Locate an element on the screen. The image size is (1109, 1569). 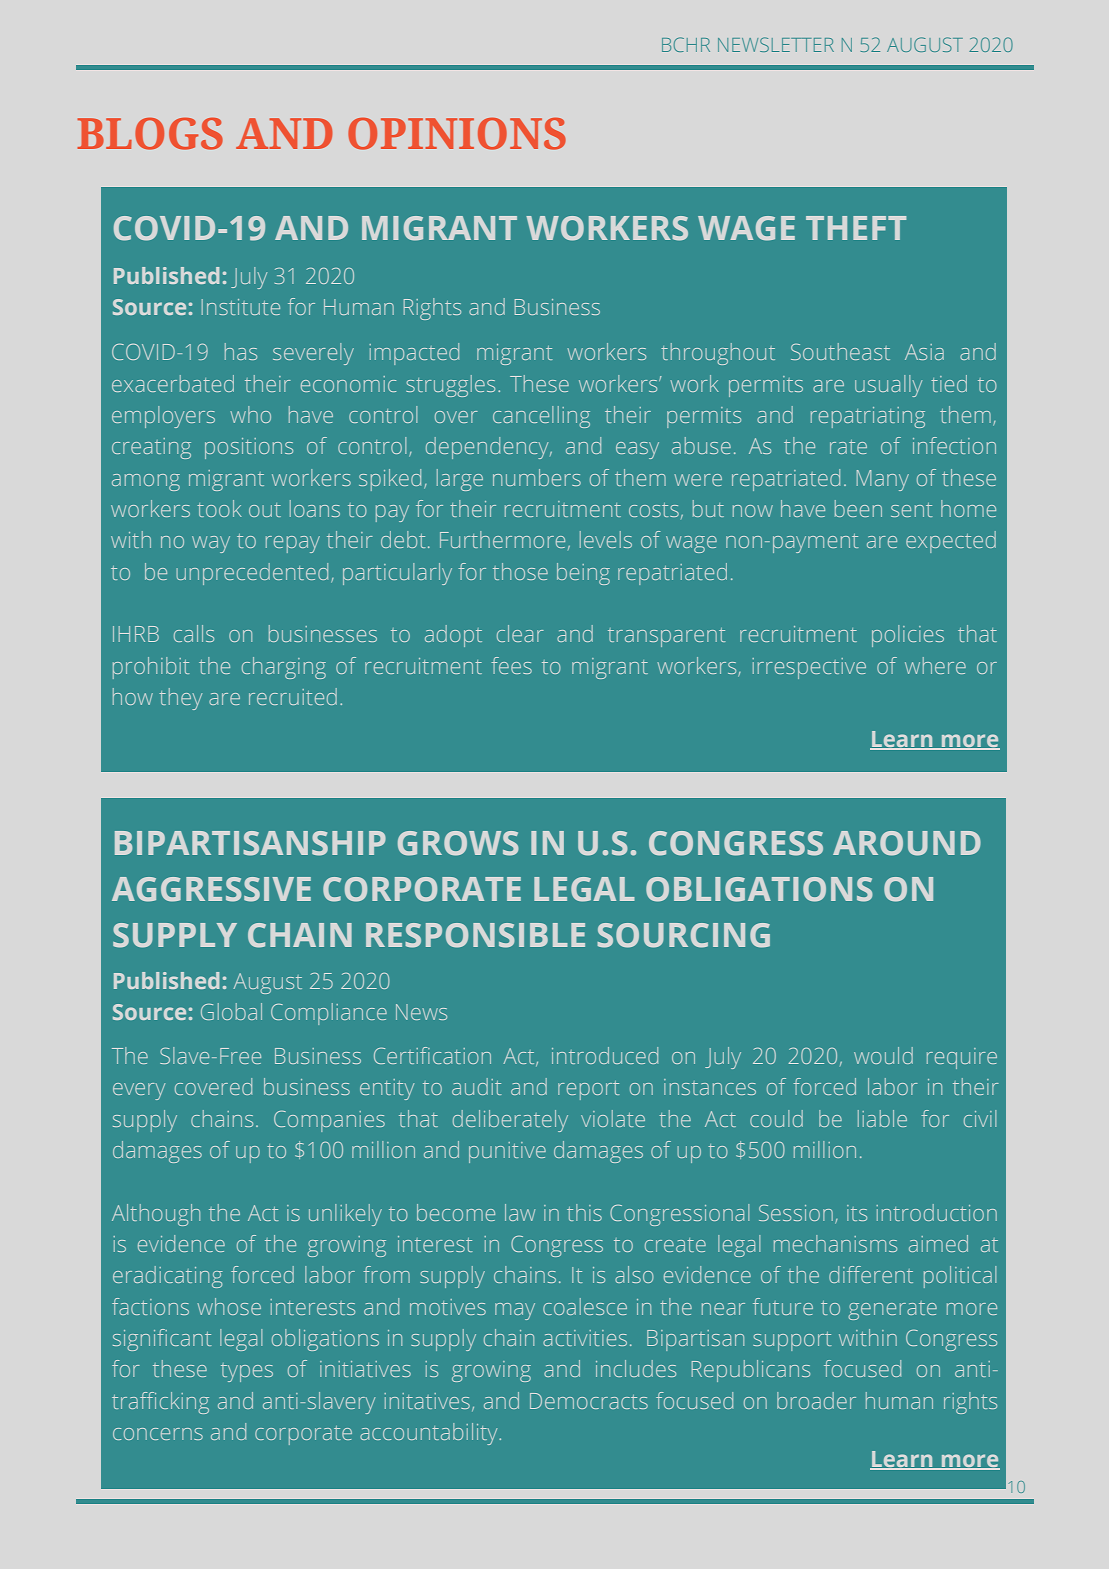
BLOGS is located at coordinates (150, 134).
